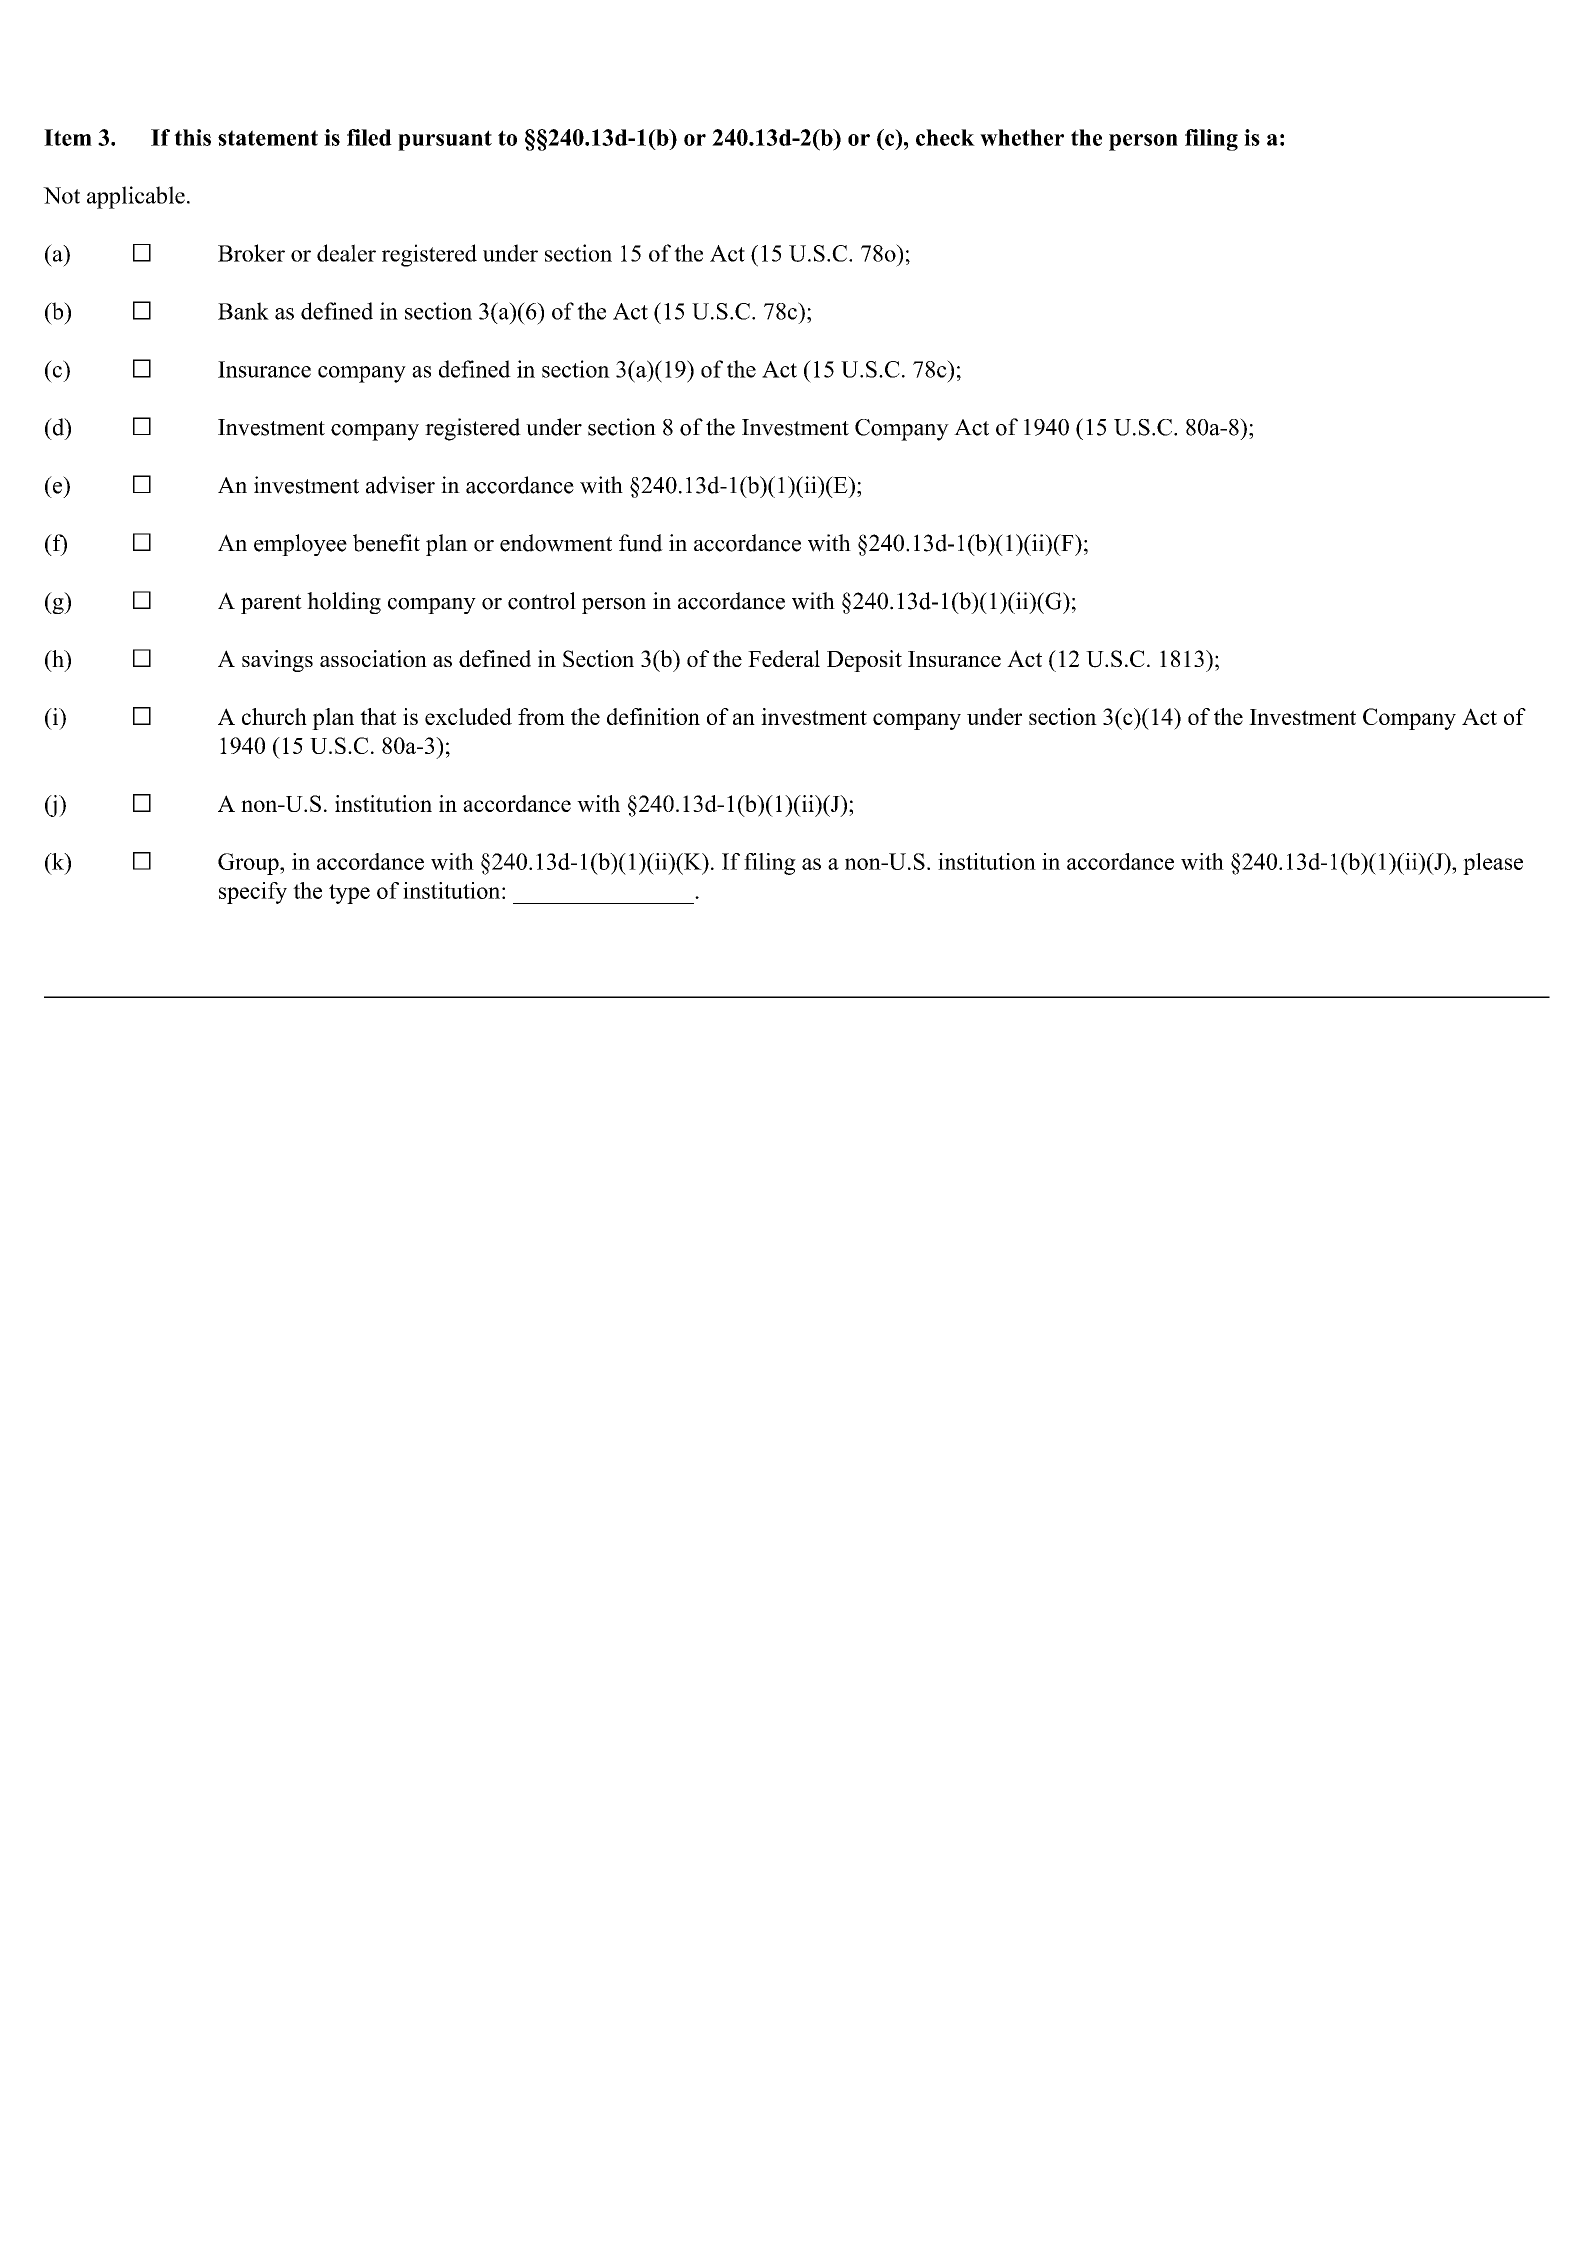  I want to click on Bank, so click(243, 311).
